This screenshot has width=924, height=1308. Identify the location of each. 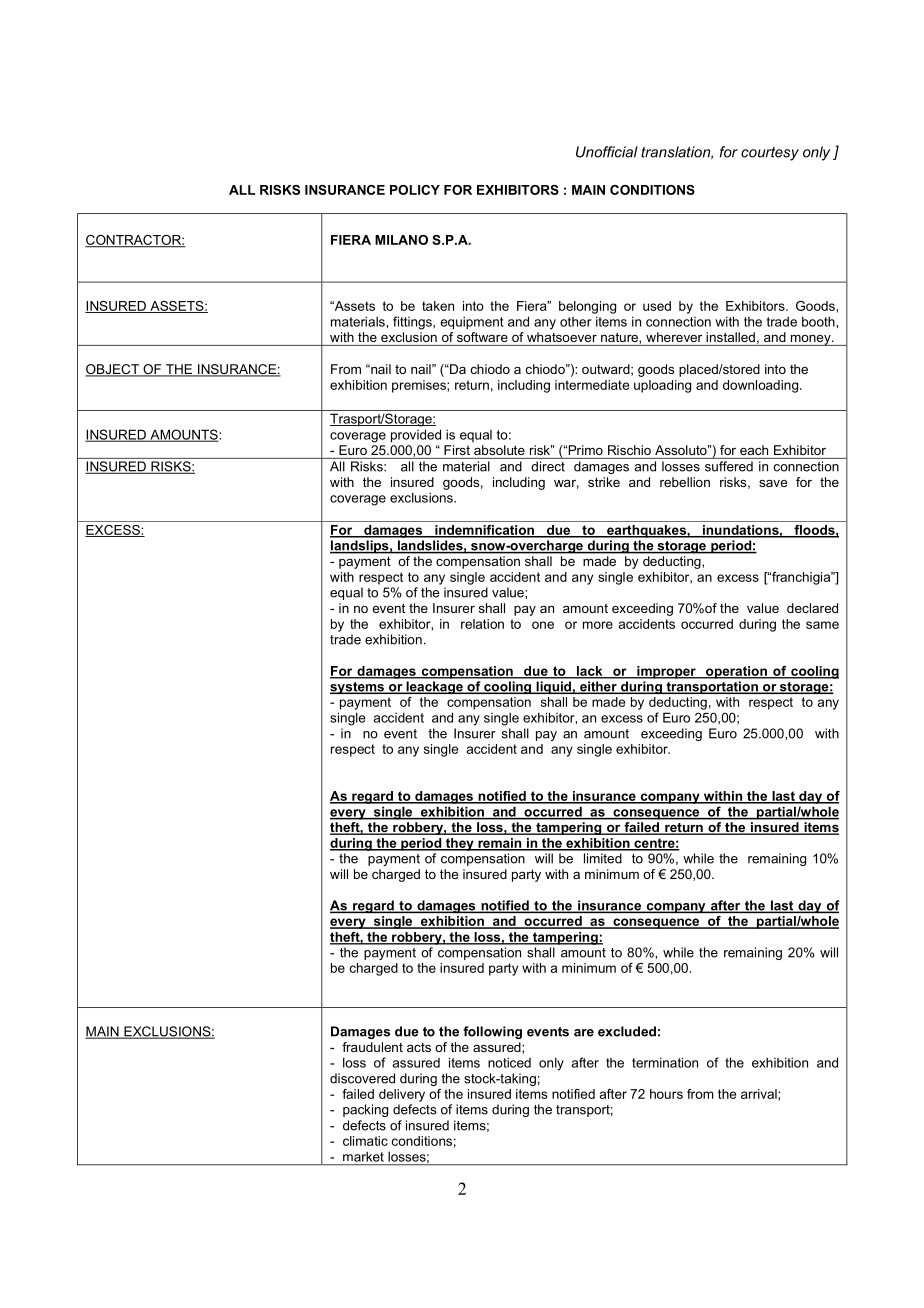
(754, 450).
